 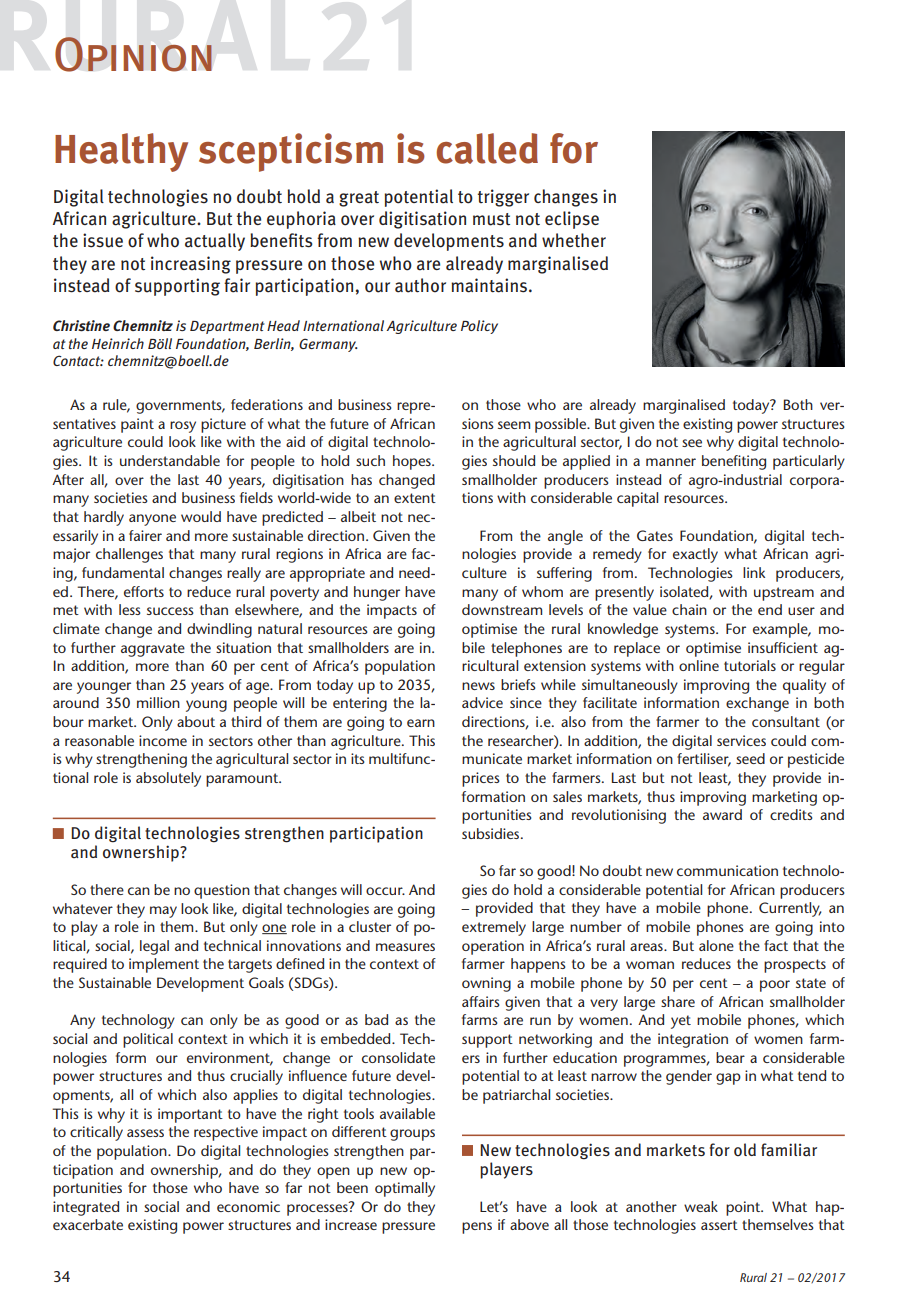 I want to click on whether, so click(x=574, y=240).
